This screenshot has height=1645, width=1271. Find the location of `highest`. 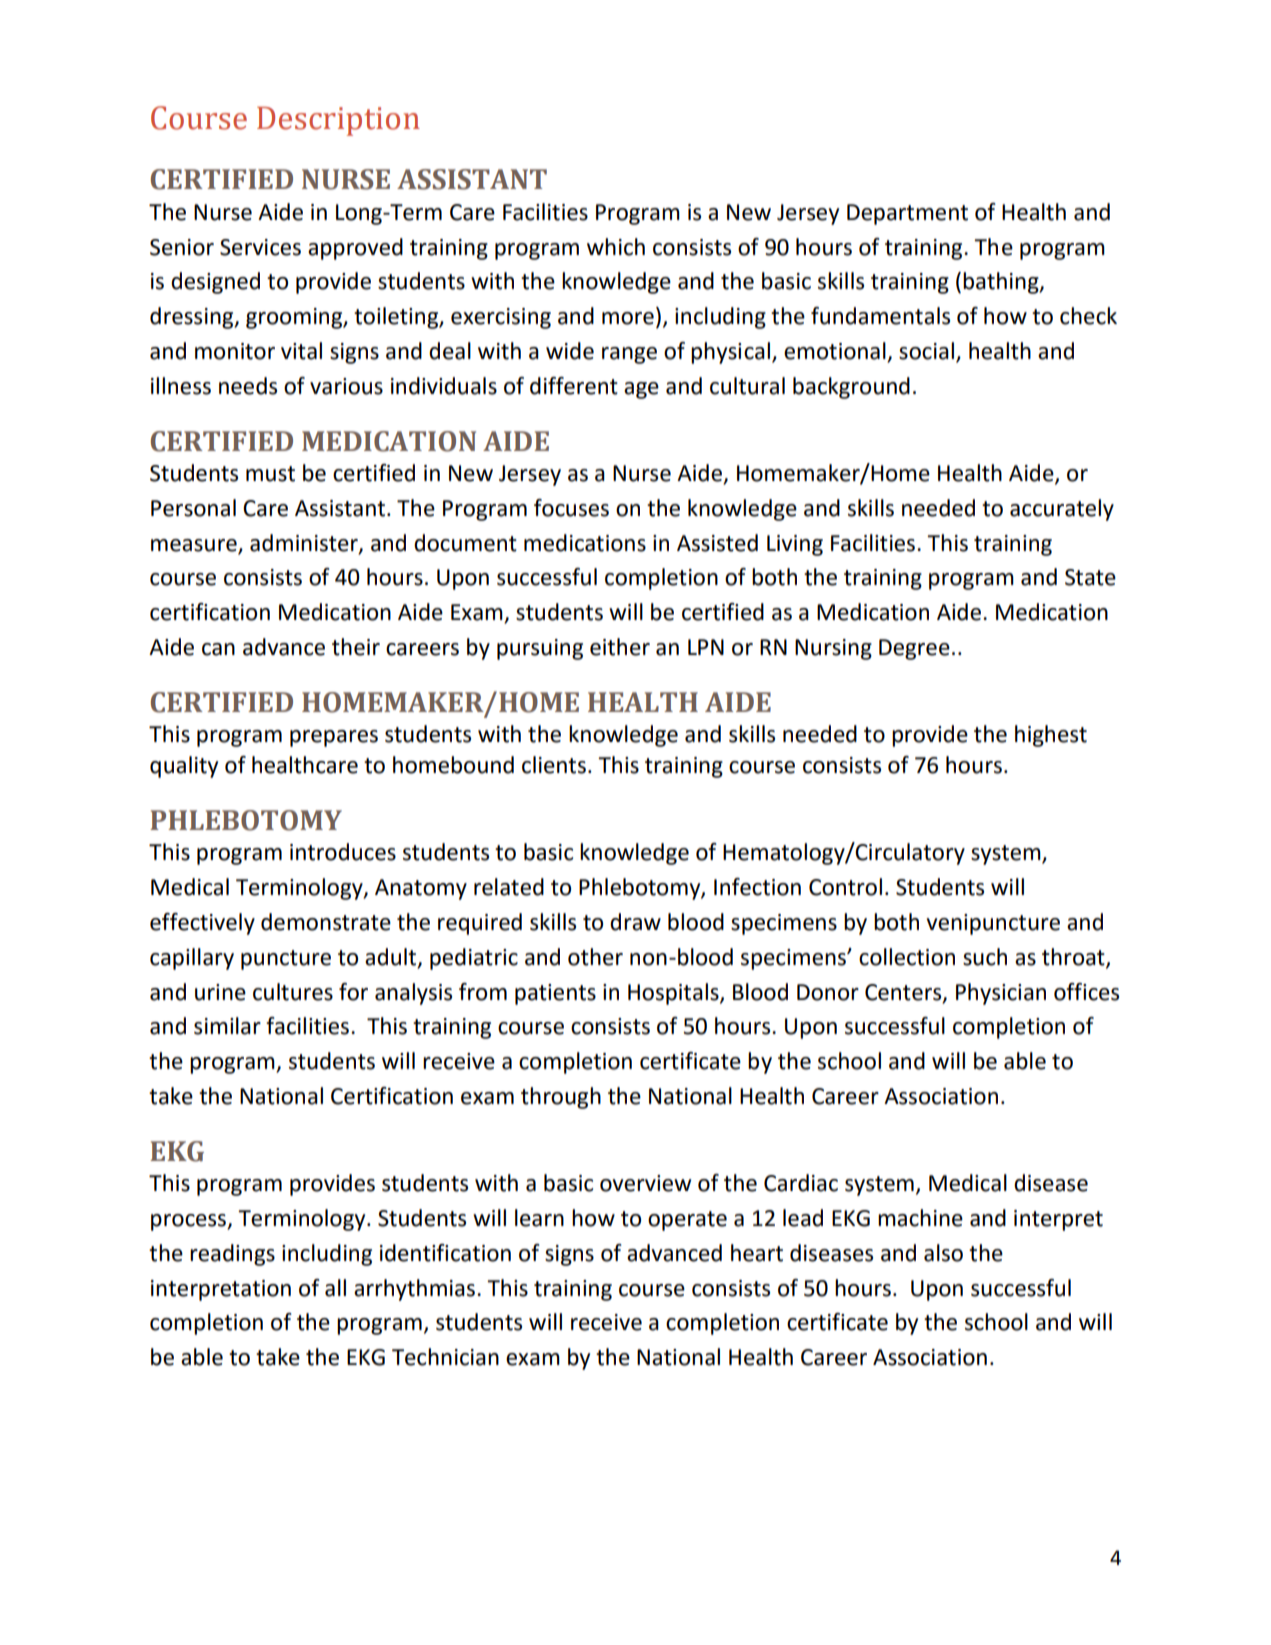

highest is located at coordinates (1051, 736).
